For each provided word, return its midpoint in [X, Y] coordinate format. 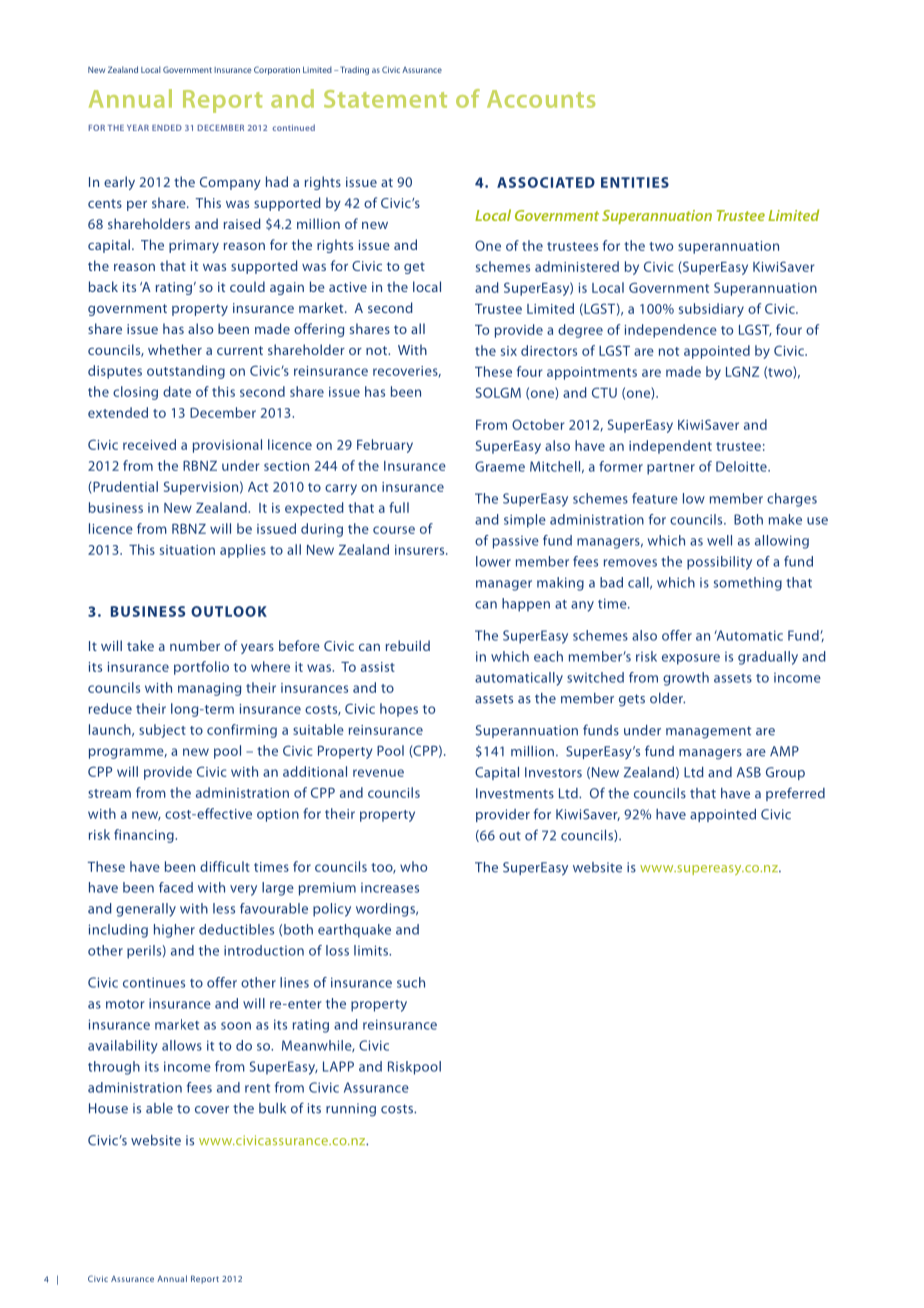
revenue [378, 773]
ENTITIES [635, 182]
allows [182, 1045]
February [385, 446]
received [149, 444]
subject [162, 731]
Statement [385, 99]
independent [670, 447]
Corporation [277, 70]
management [708, 732]
